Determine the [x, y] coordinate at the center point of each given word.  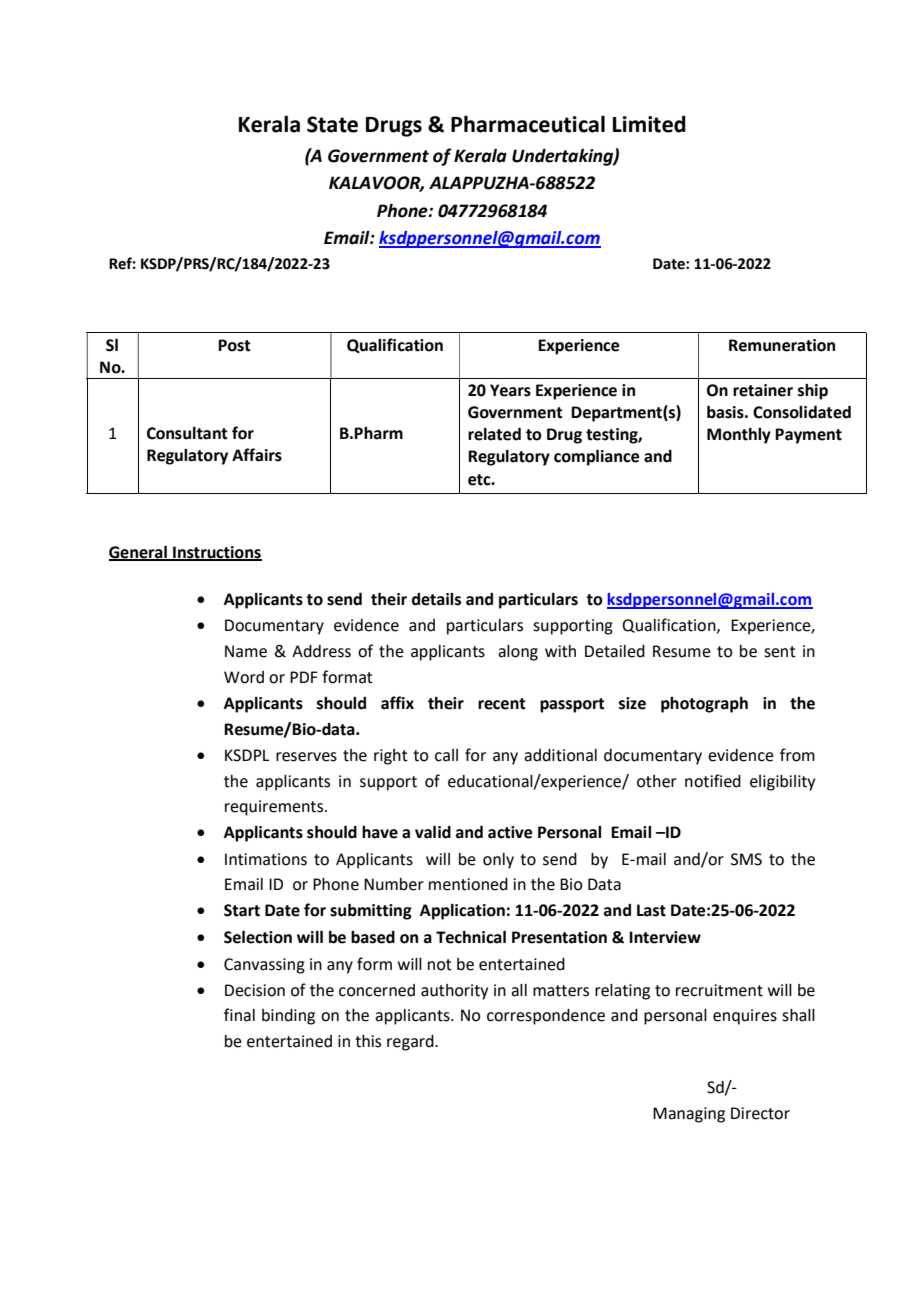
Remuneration [782, 345]
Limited [649, 124]
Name [246, 651]
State [332, 124]
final [239, 1015]
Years [510, 390]
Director [760, 1113]
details [436, 599]
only [498, 861]
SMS [746, 859]
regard [411, 1043]
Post [234, 345]
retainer [763, 390]
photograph [704, 705]
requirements [275, 808]
